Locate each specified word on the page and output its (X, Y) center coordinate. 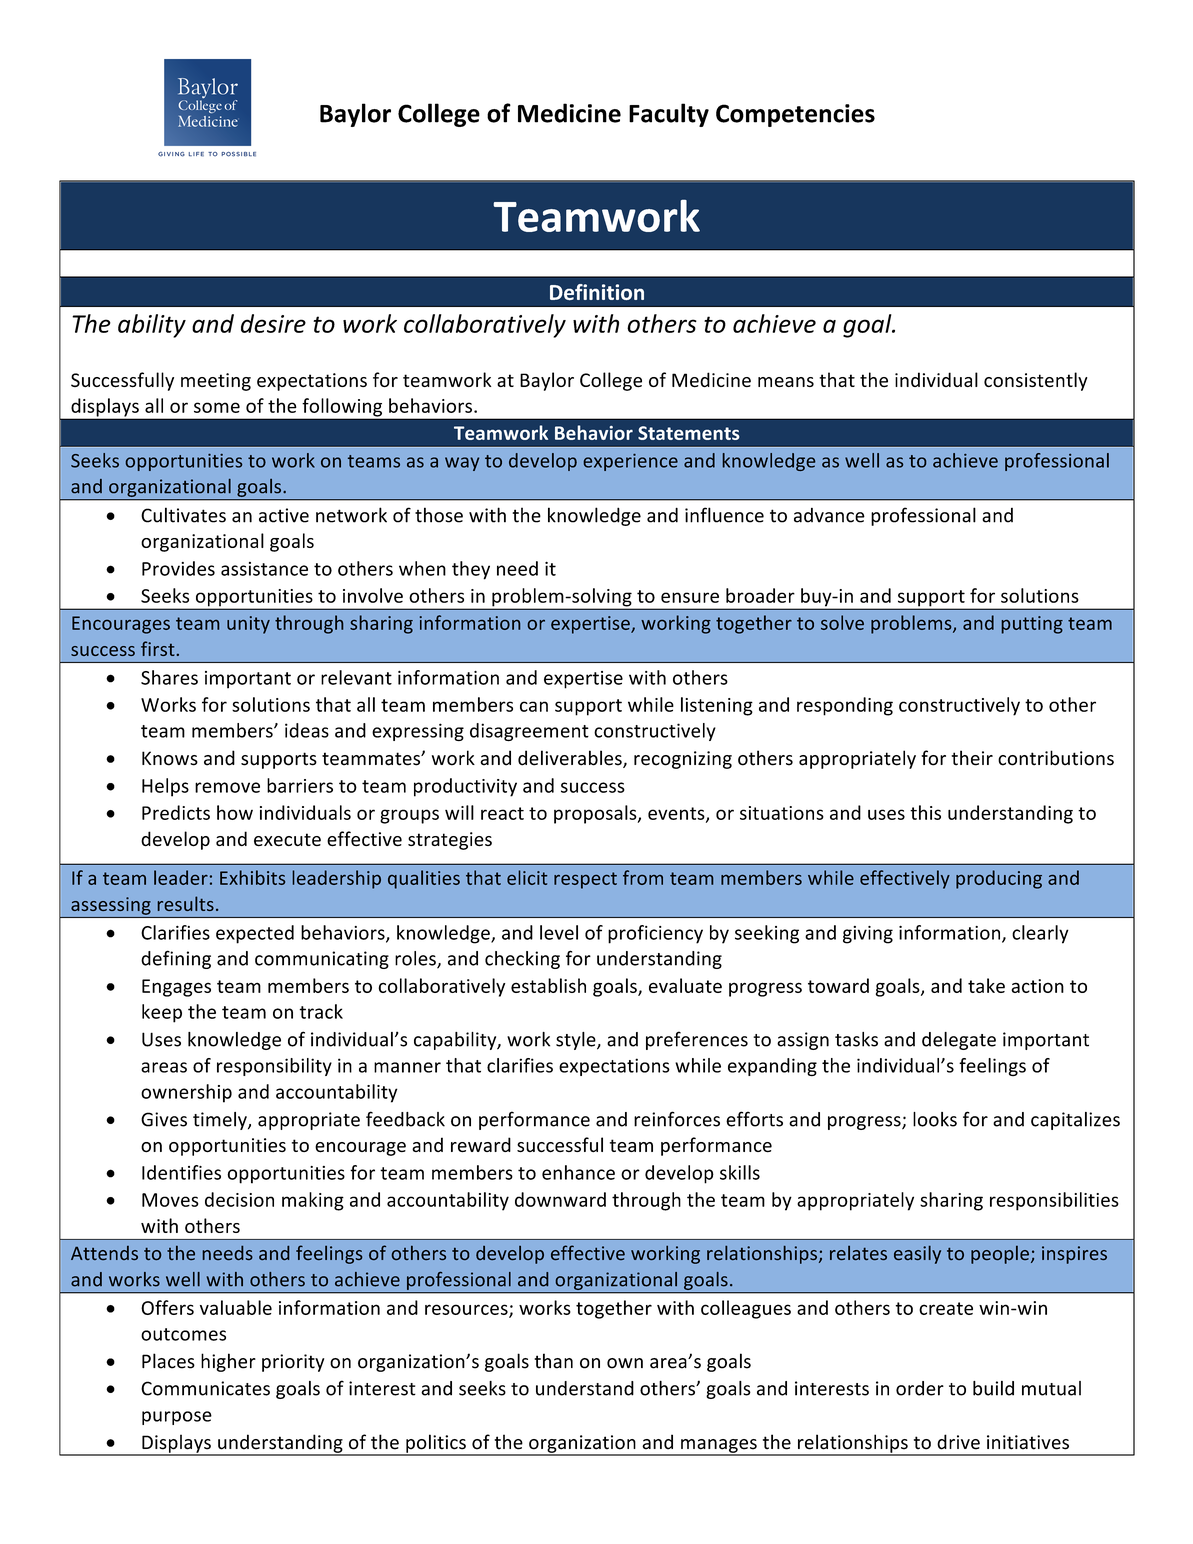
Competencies (795, 115)
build (993, 1388)
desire (273, 323)
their (972, 758)
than (553, 1361)
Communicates (205, 1388)
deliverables (571, 759)
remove (227, 787)
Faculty (669, 115)
